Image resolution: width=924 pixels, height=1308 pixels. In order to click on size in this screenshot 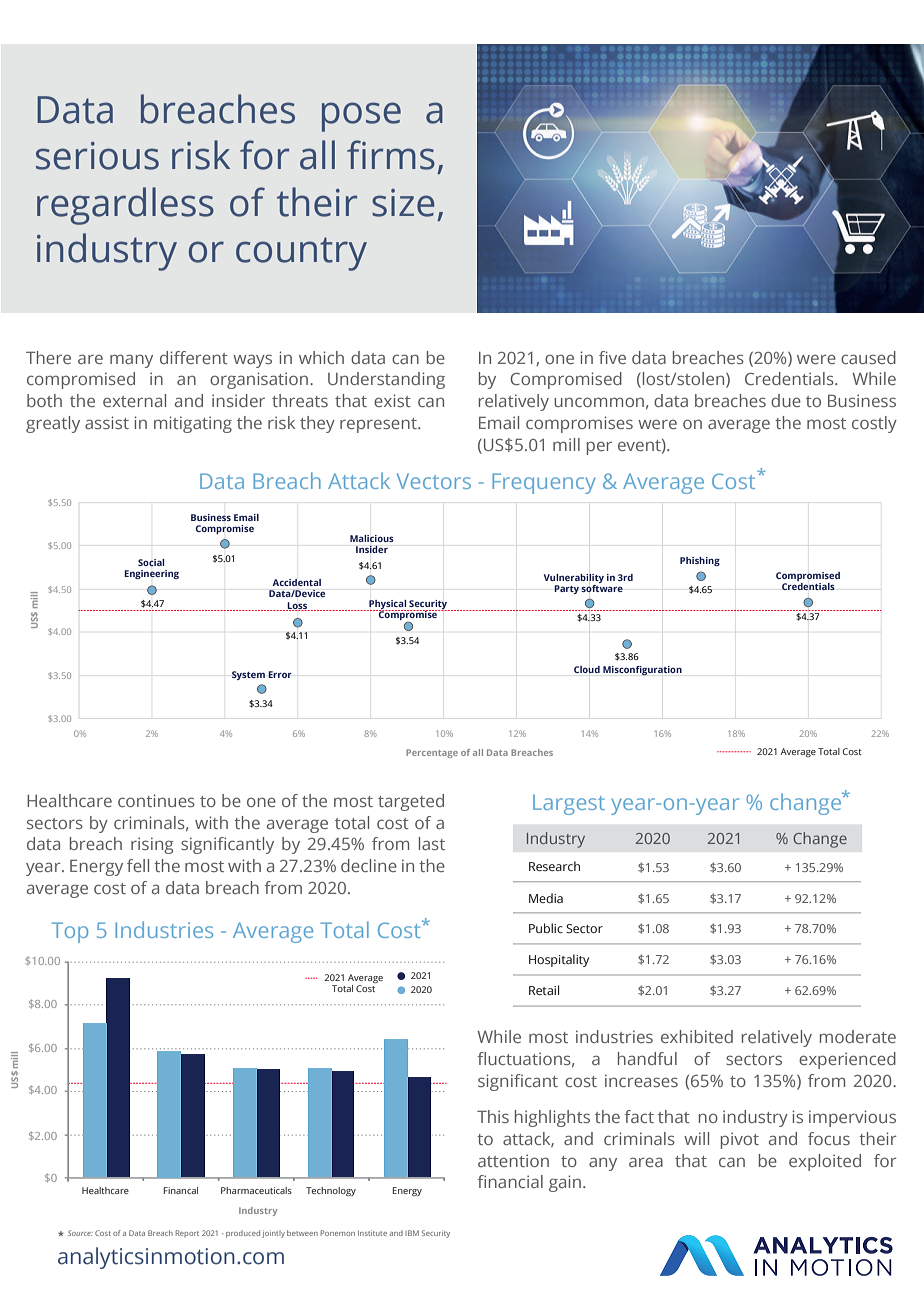, I will do `click(403, 203)`.
